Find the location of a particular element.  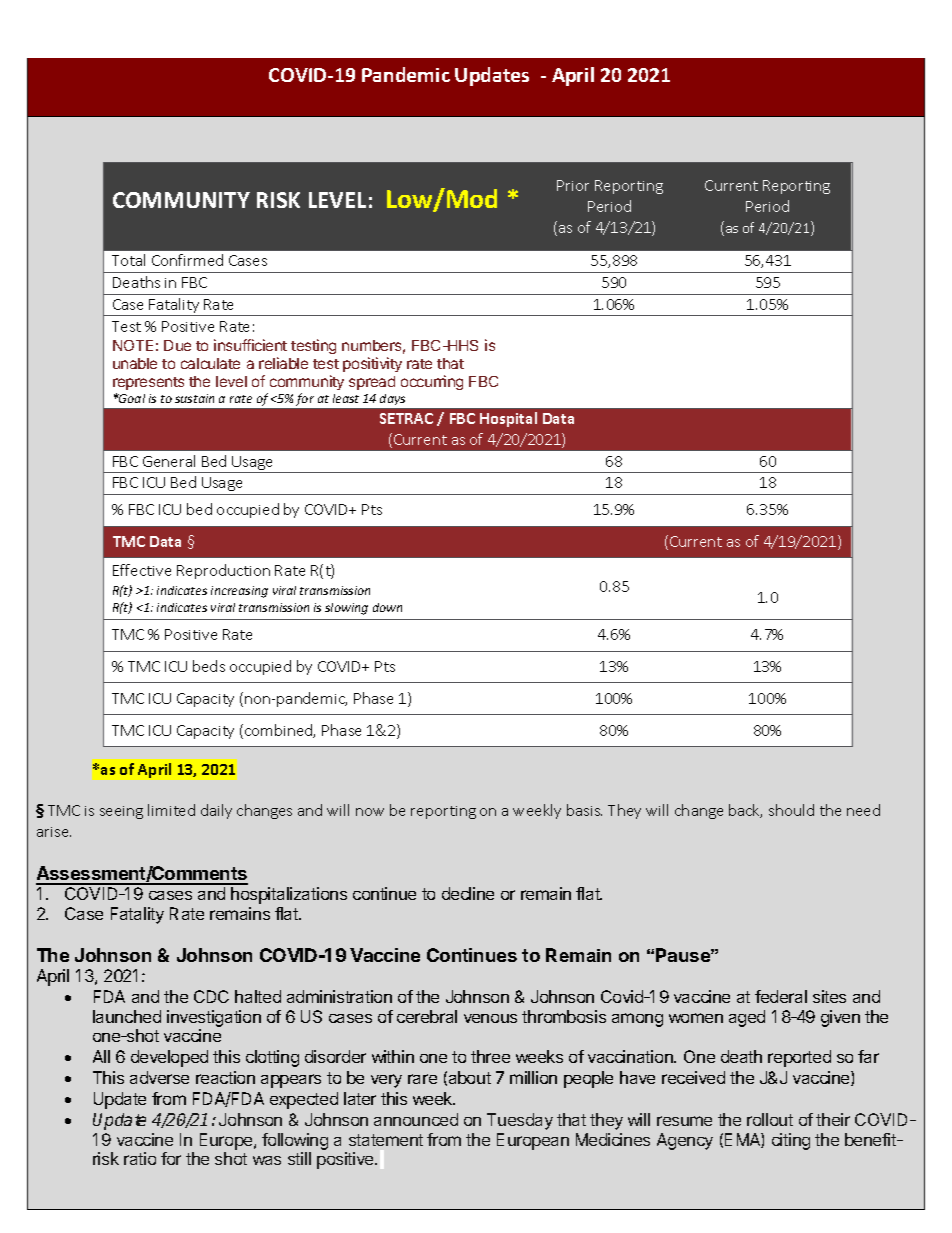

limited is located at coordinates (171, 810).
